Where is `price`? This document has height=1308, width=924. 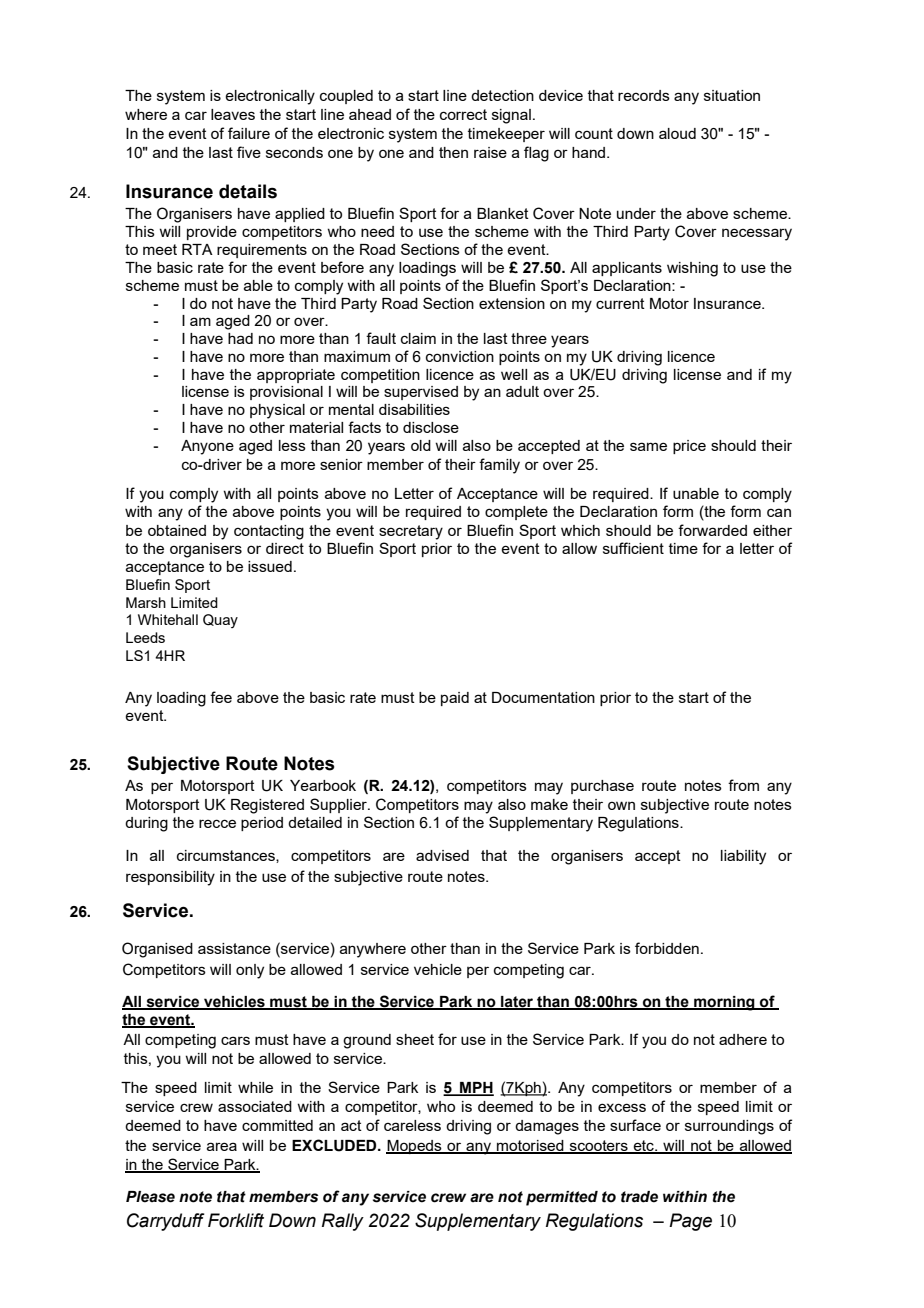
price is located at coordinates (689, 447).
